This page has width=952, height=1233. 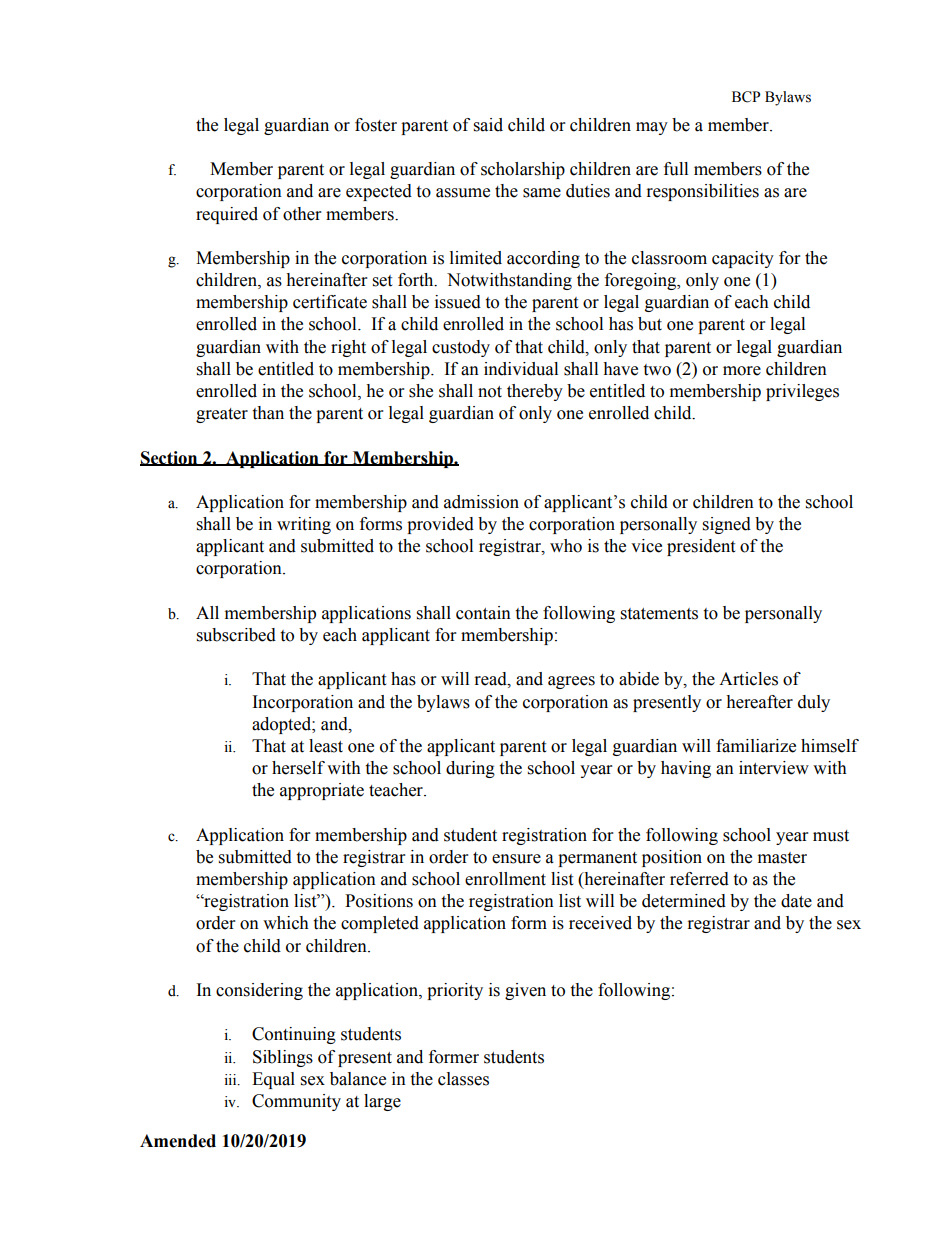 What do you see at coordinates (796, 901) in the page?
I see `date` at bounding box center [796, 901].
